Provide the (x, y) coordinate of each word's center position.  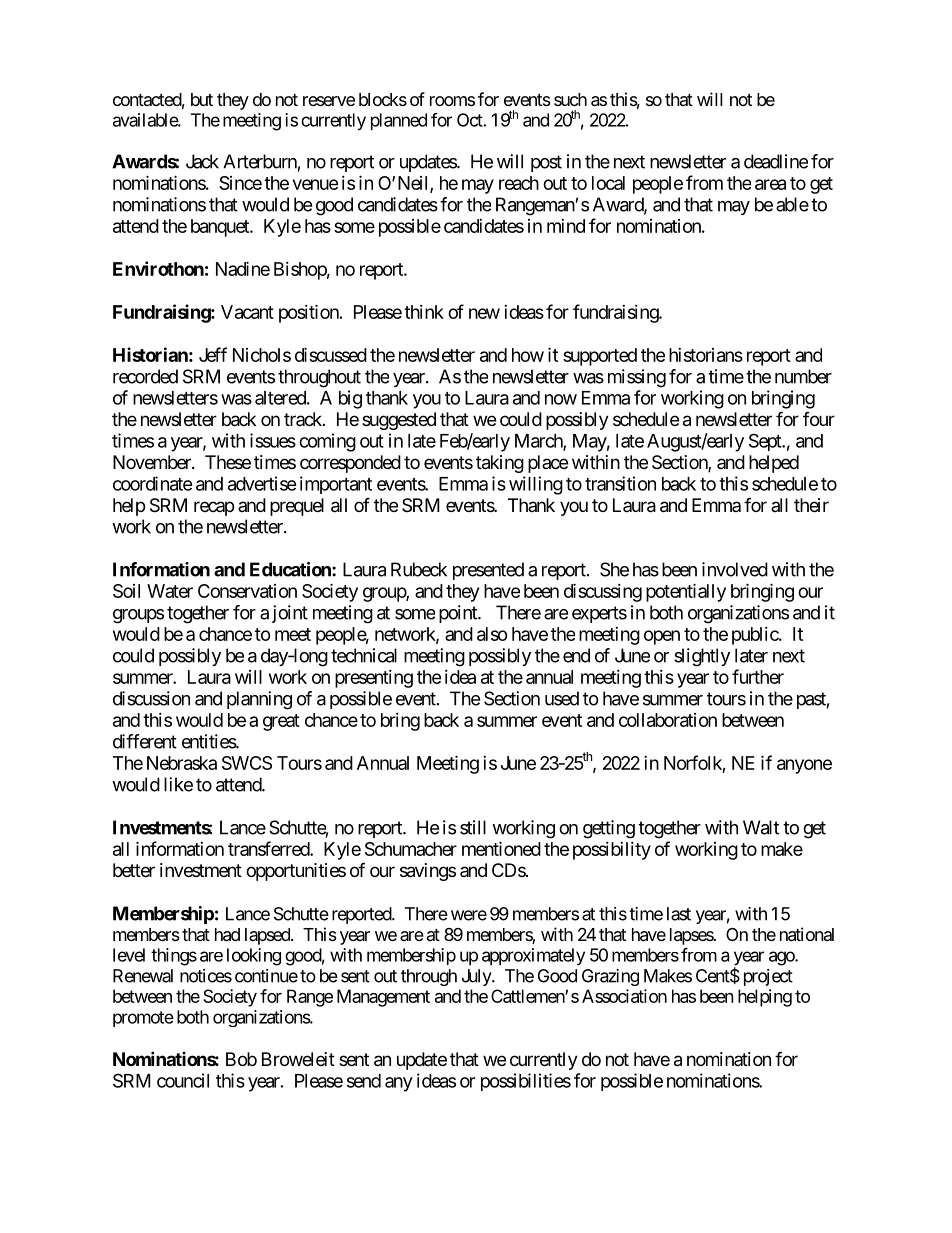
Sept (766, 442)
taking (500, 464)
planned (399, 121)
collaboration (668, 720)
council (183, 1080)
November (153, 462)
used (562, 698)
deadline (776, 161)
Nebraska (182, 763)
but (202, 99)
